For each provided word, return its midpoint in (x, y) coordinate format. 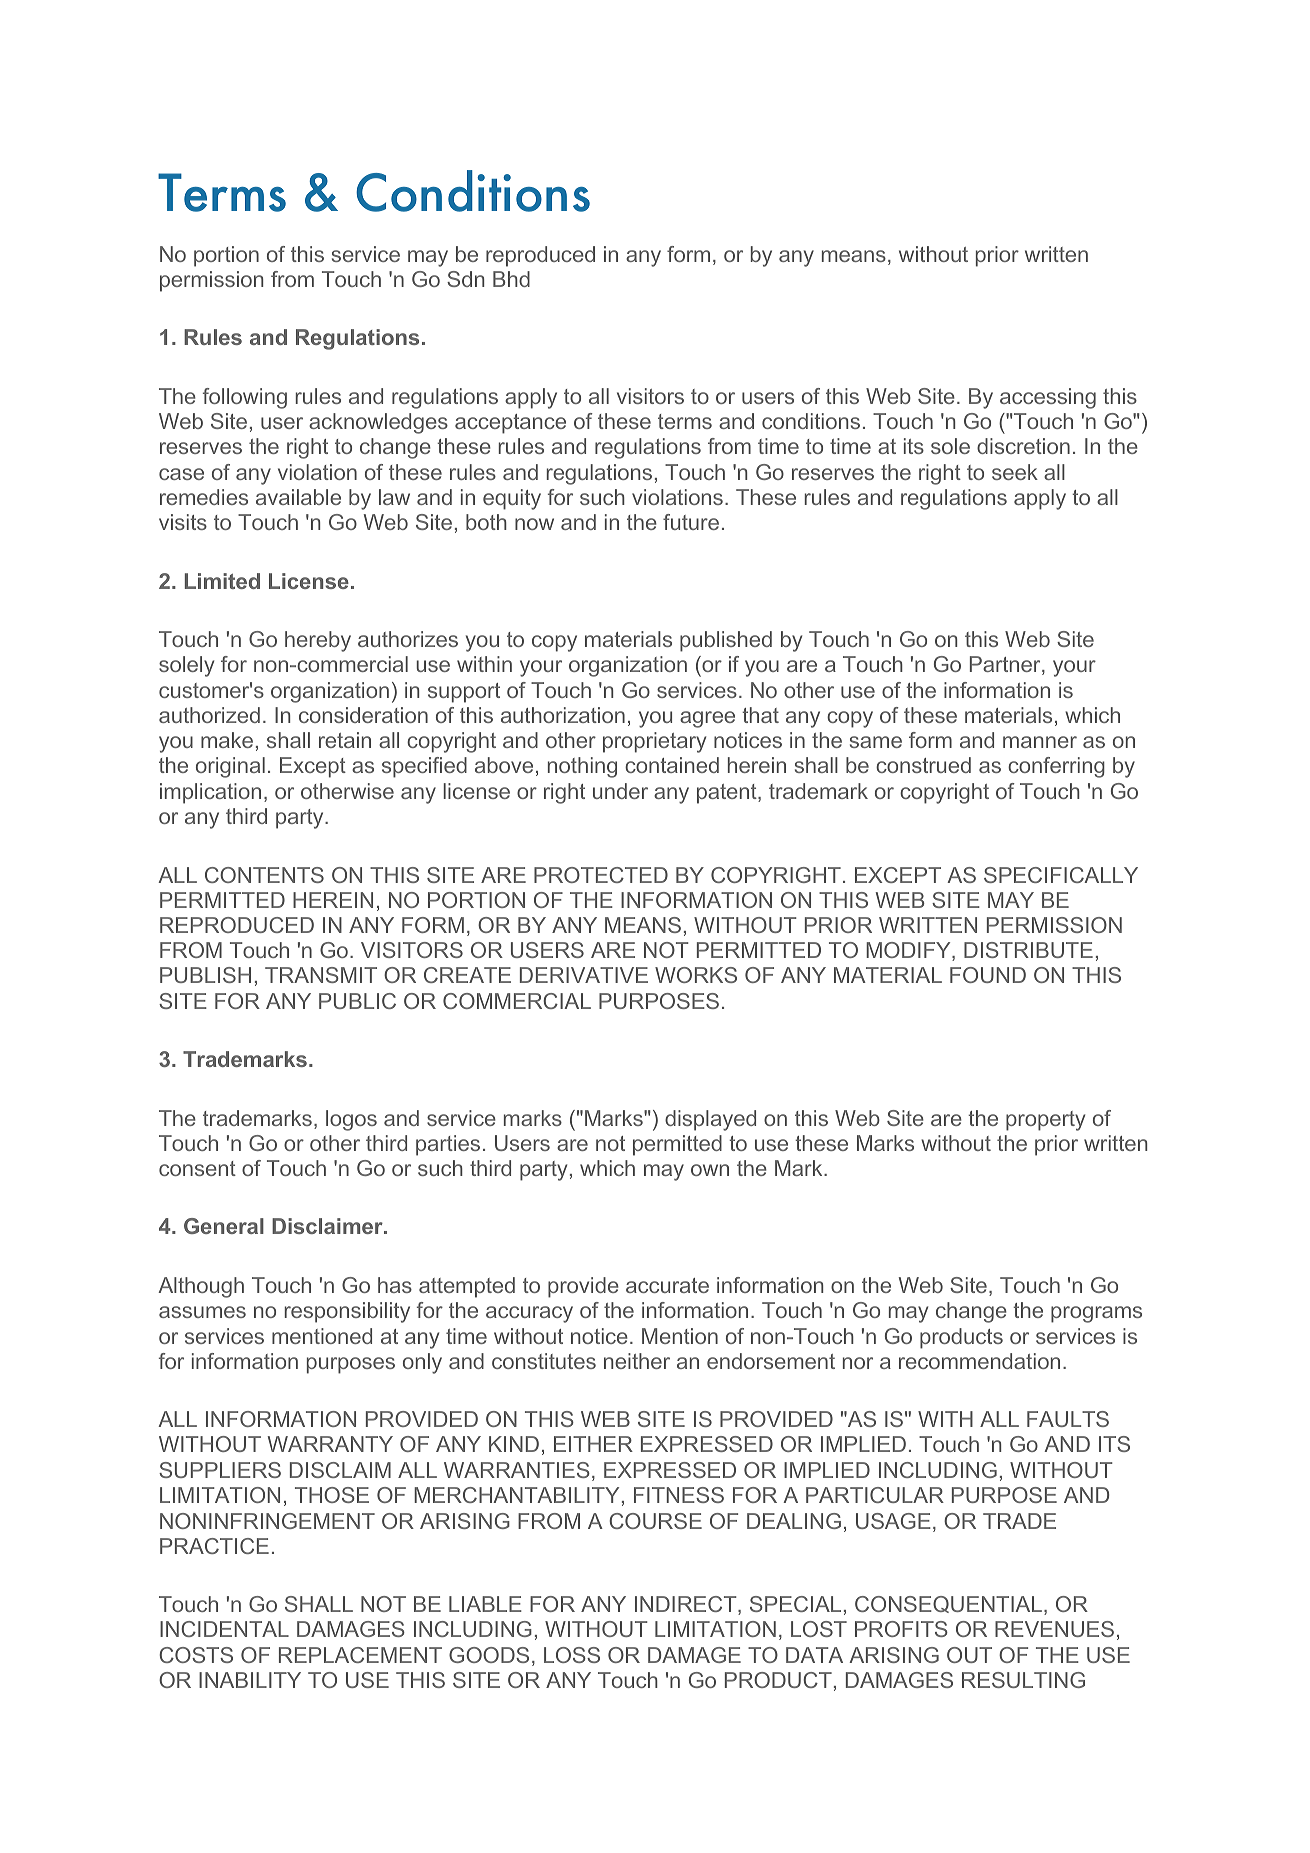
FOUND (988, 975)
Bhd (511, 279)
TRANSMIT (321, 975)
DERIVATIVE (584, 975)
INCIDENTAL (224, 1629)
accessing (1048, 398)
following (245, 398)
